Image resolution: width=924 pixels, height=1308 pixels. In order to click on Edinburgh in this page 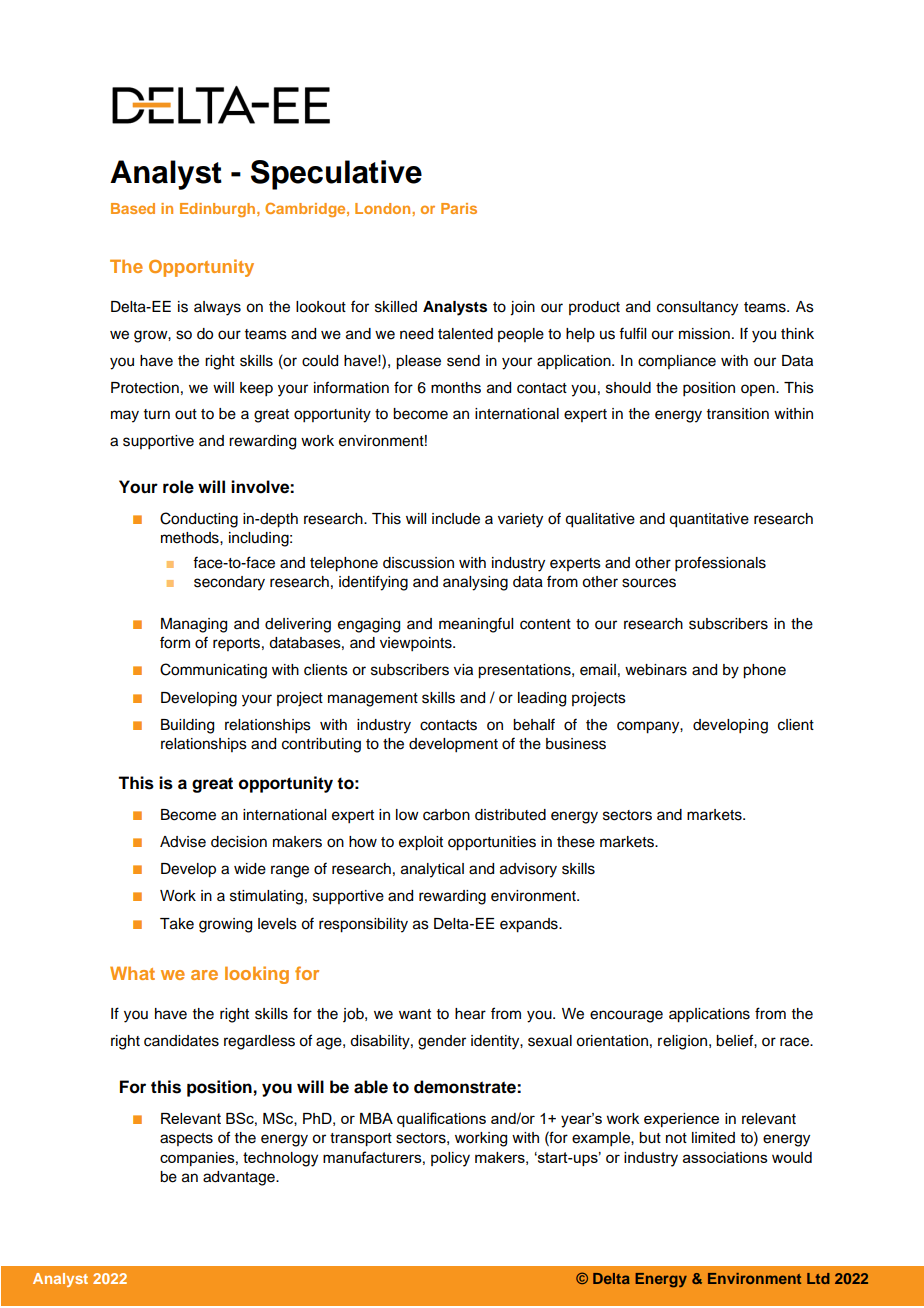, I will do `click(219, 210)`.
